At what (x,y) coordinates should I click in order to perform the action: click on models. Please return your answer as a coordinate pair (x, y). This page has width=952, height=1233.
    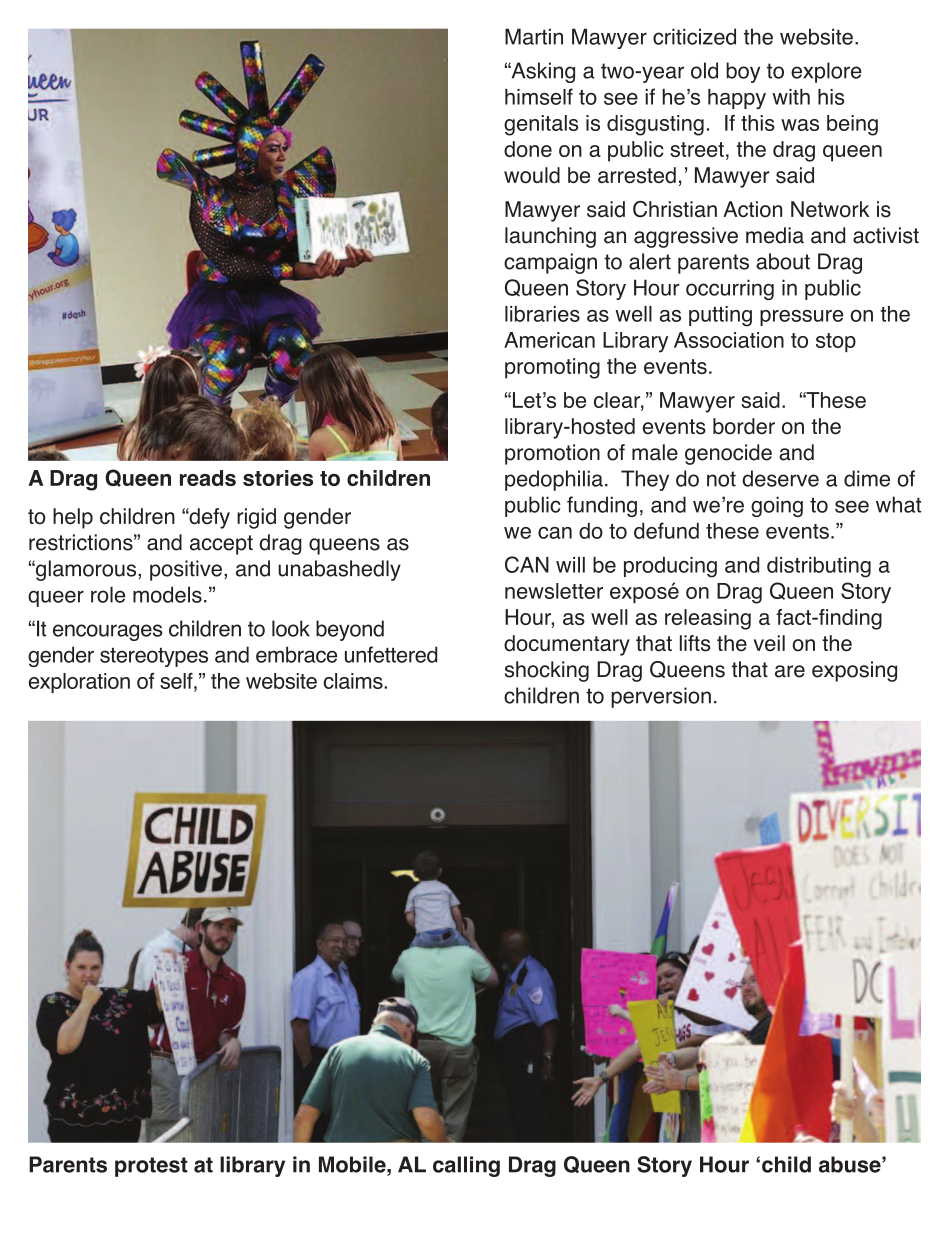
    Looking at the image, I should click on (167, 594).
